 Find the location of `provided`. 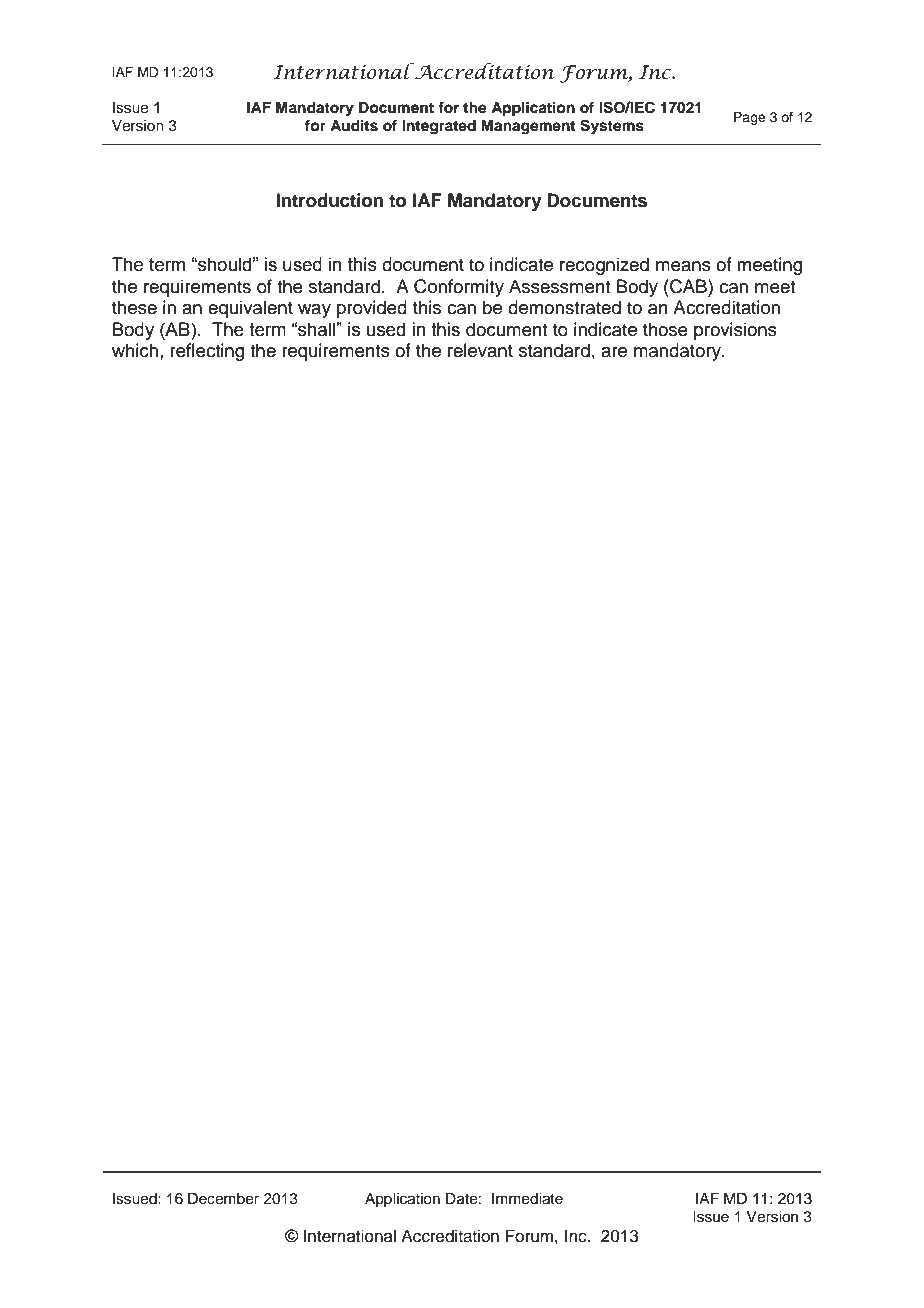

provided is located at coordinates (372, 309).
